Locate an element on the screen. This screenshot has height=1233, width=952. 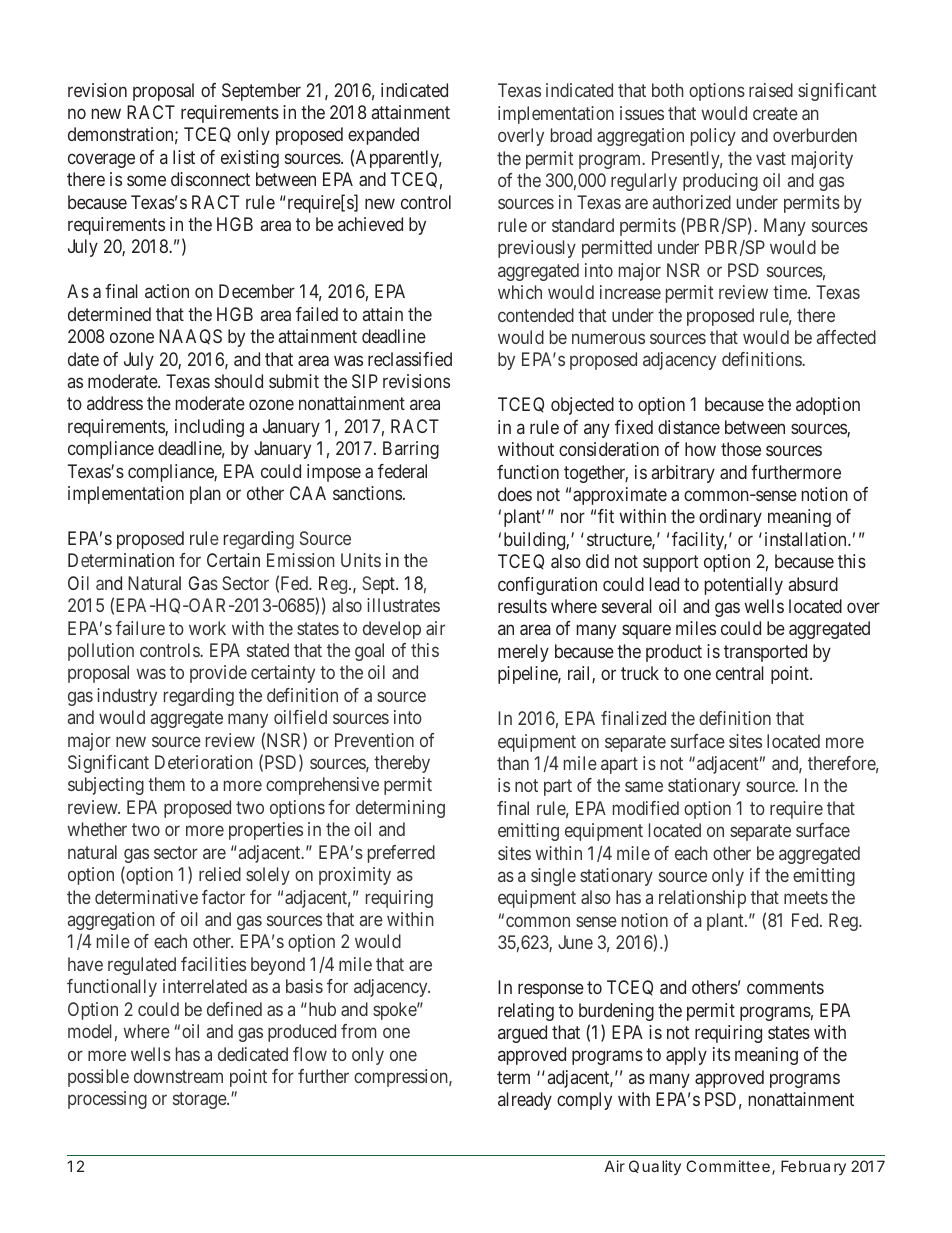
Barring is located at coordinates (411, 450).
